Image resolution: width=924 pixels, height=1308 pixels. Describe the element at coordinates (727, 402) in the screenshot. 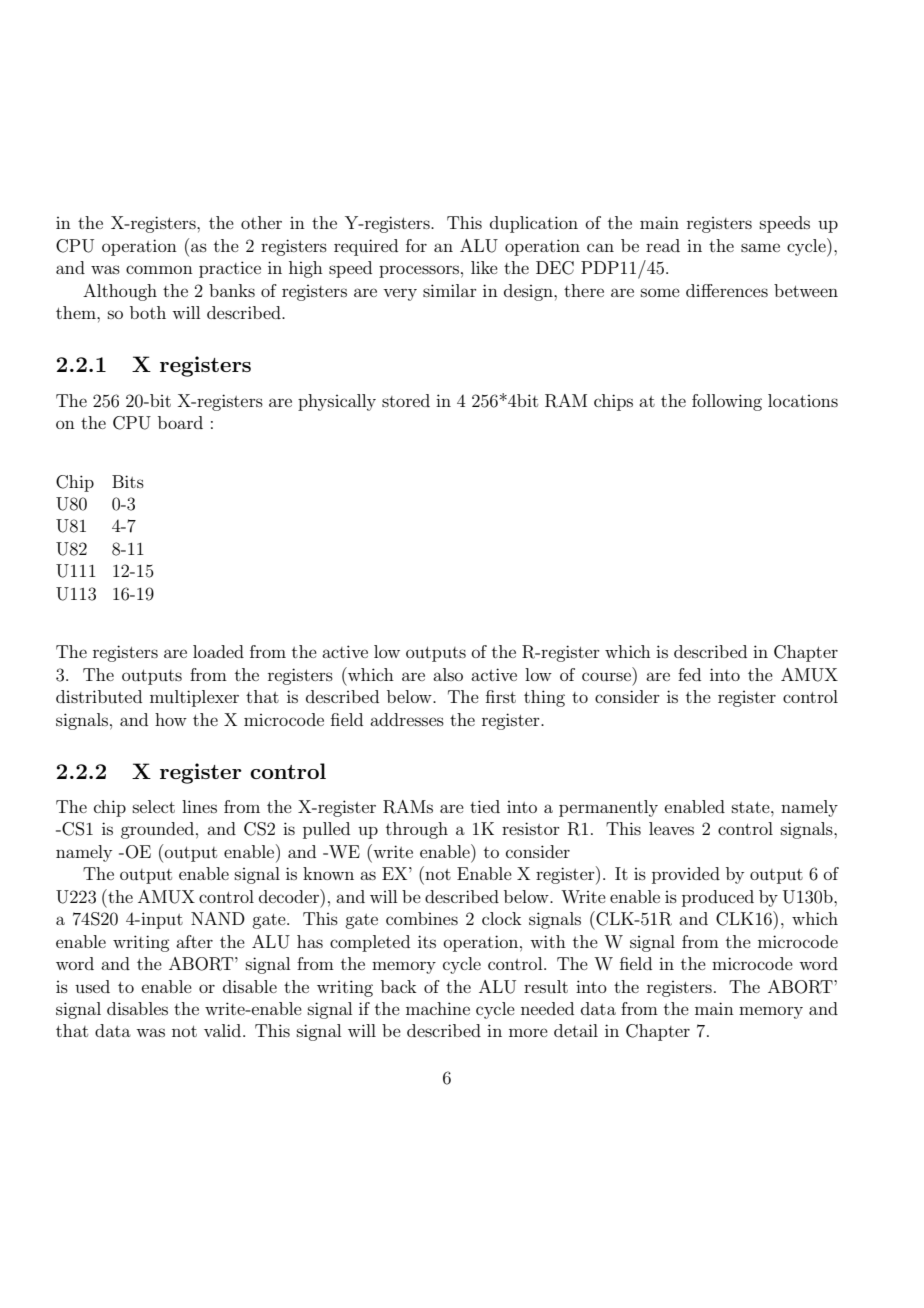

I see `following` at that location.
